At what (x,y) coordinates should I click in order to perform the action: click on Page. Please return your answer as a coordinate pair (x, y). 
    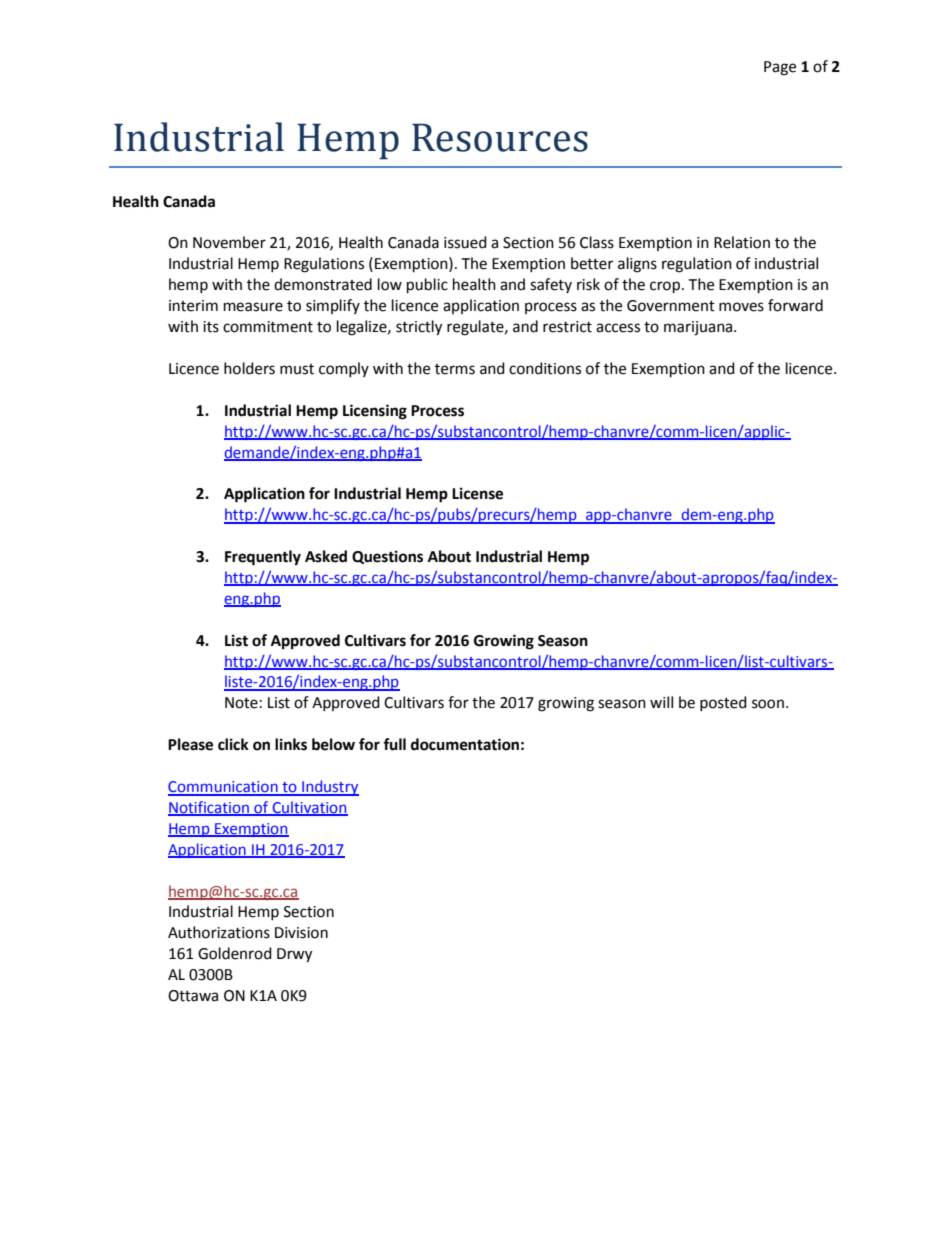
    Looking at the image, I should click on (780, 68).
